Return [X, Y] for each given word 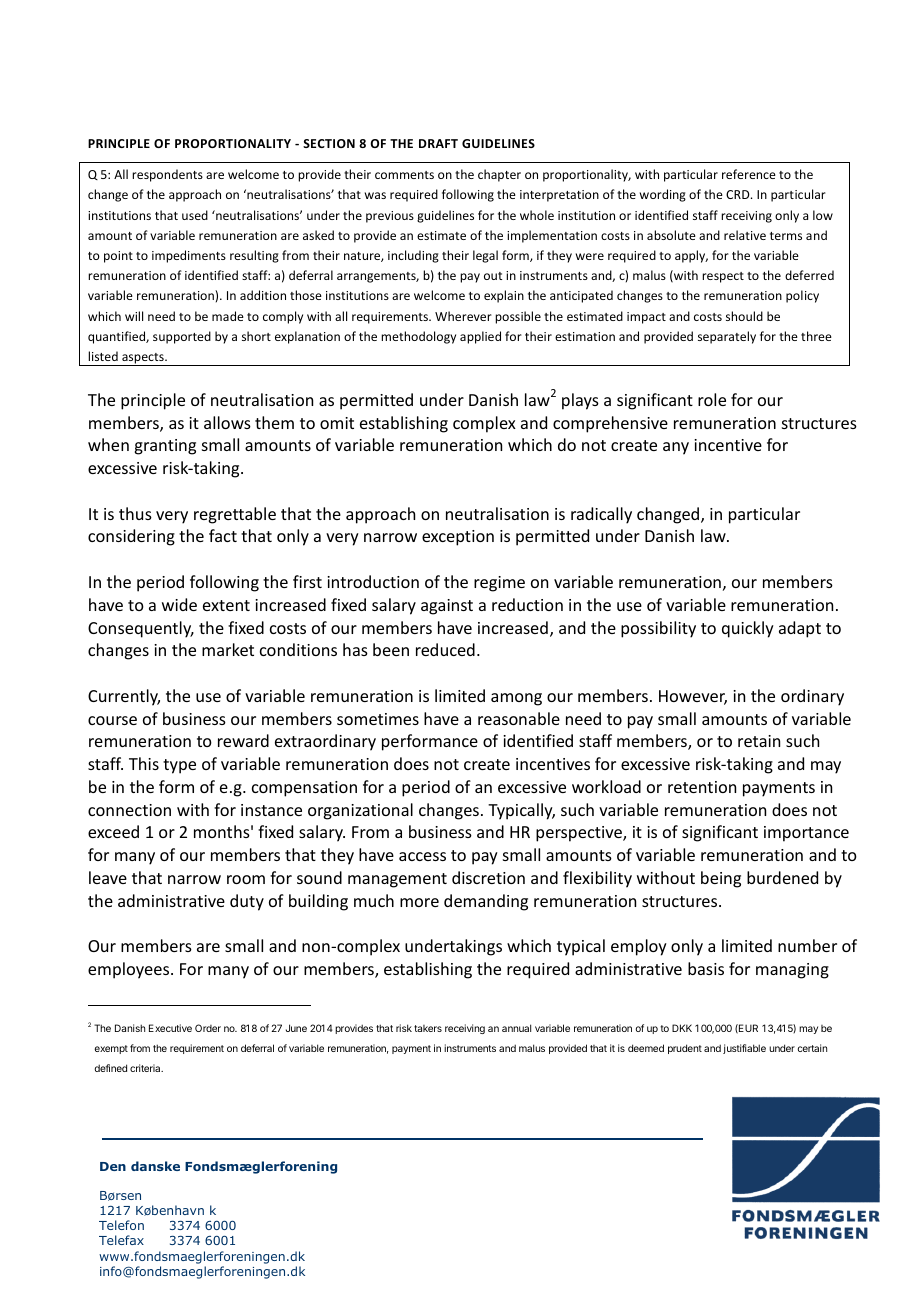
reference [749, 174]
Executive [170, 1028]
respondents [167, 175]
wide [179, 604]
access [422, 856]
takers [428, 1028]
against [447, 607]
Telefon [121, 1225]
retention [702, 787]
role [712, 399]
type [179, 766]
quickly [748, 629]
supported [182, 337]
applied [480, 337]
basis [706, 968]
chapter [499, 175]
